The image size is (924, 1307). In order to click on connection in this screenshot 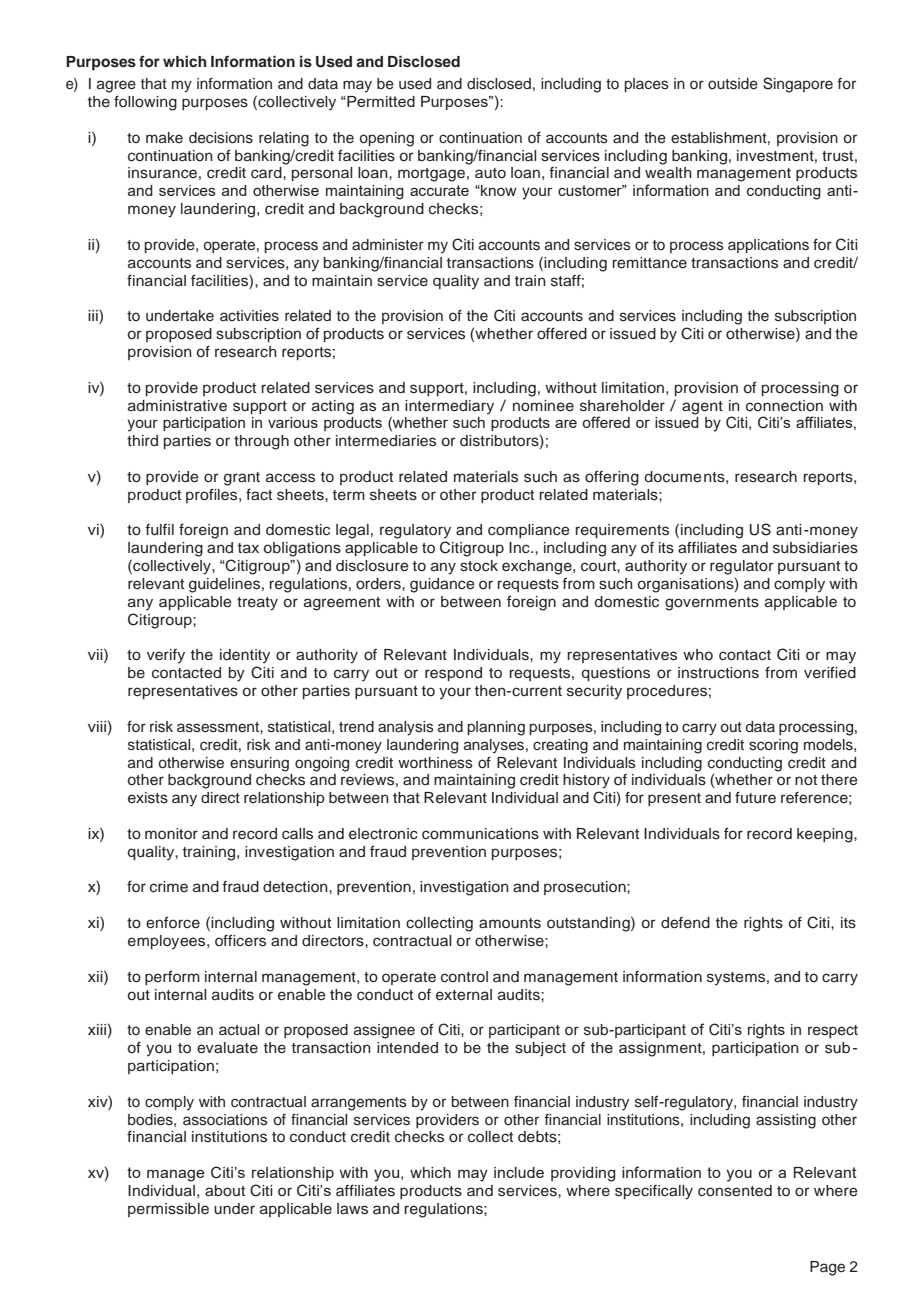, I will do `click(784, 406)`.
